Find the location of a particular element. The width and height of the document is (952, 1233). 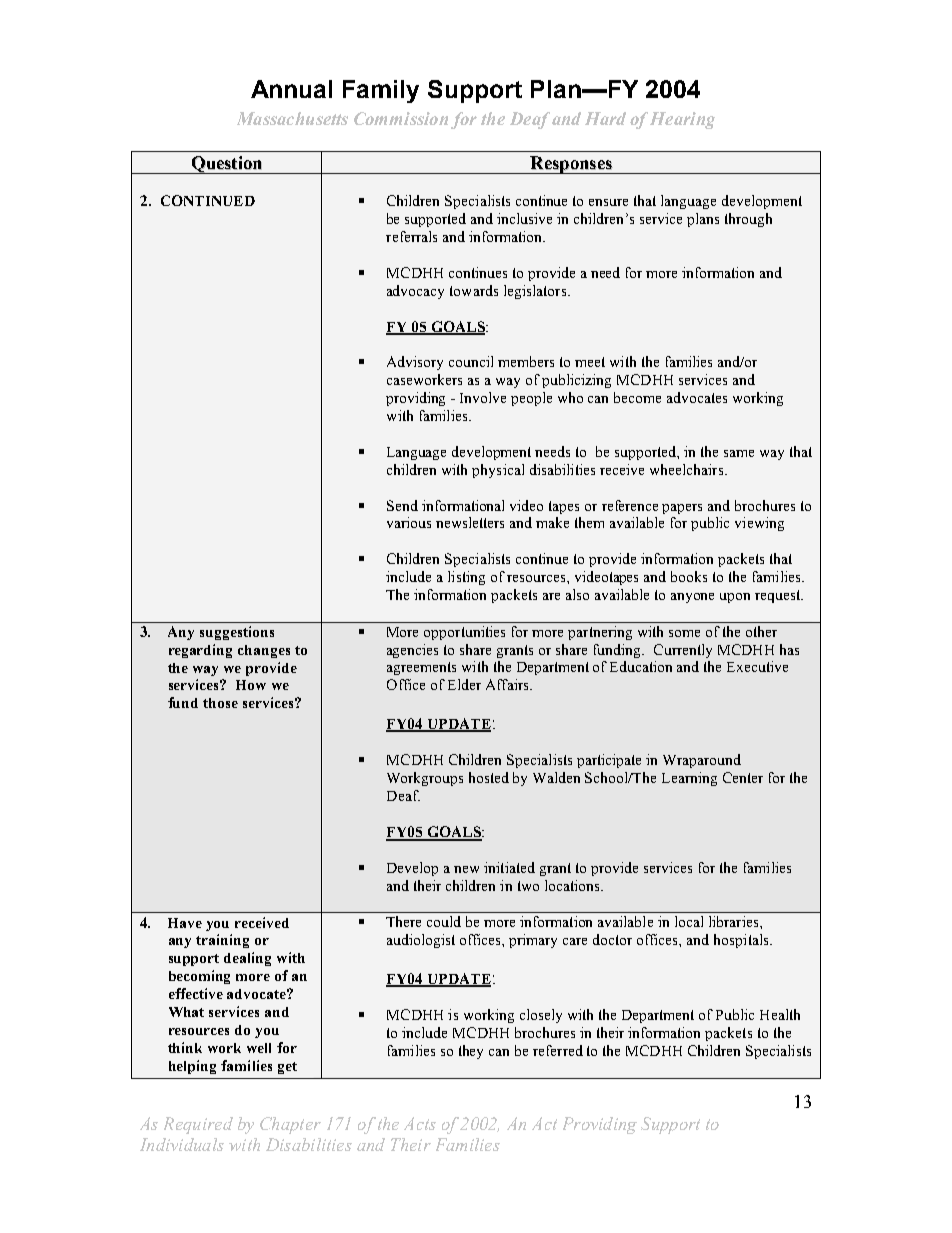

Hearing is located at coordinates (682, 120).
